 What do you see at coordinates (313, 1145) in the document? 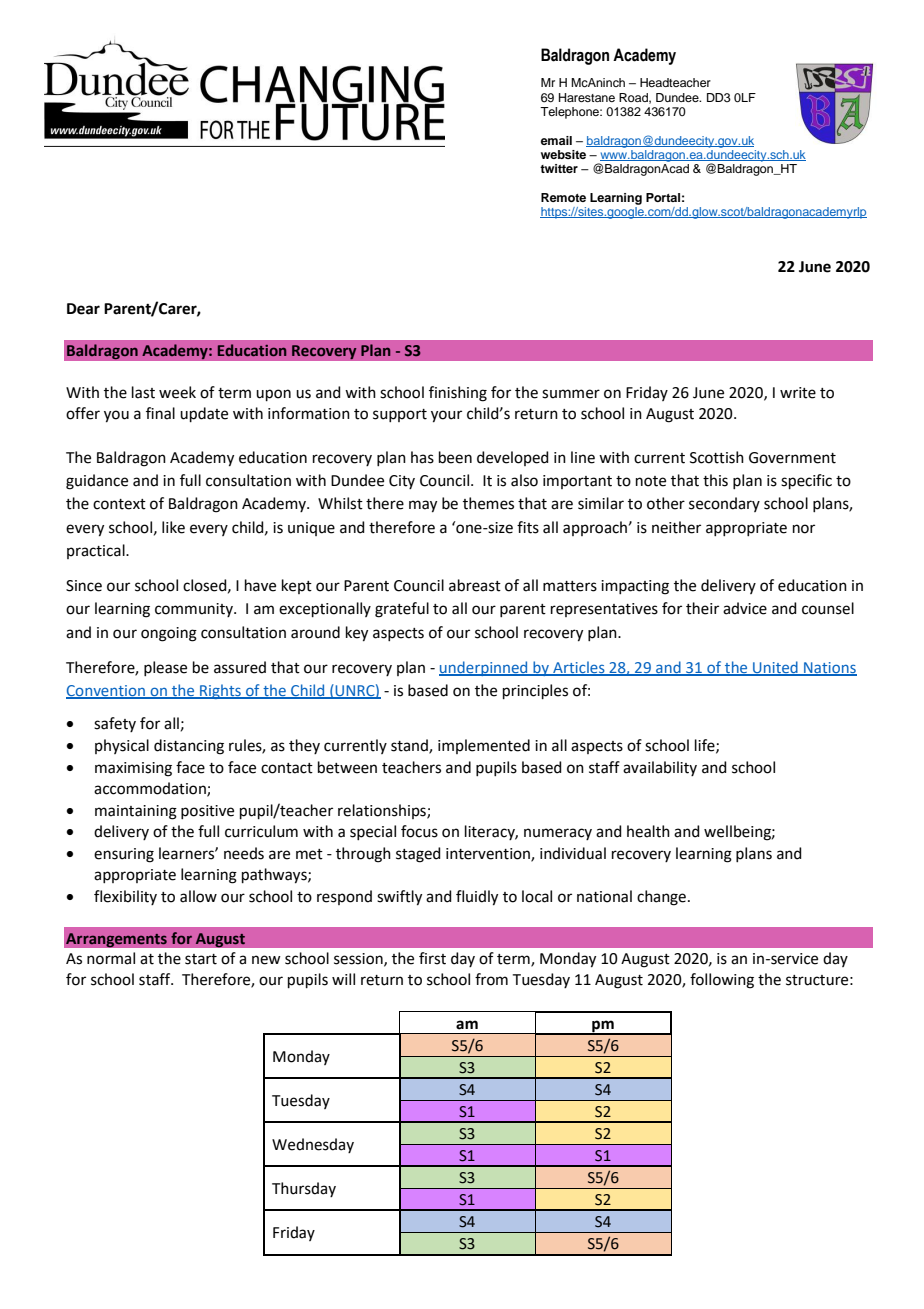
I see `Wednesday` at bounding box center [313, 1145].
